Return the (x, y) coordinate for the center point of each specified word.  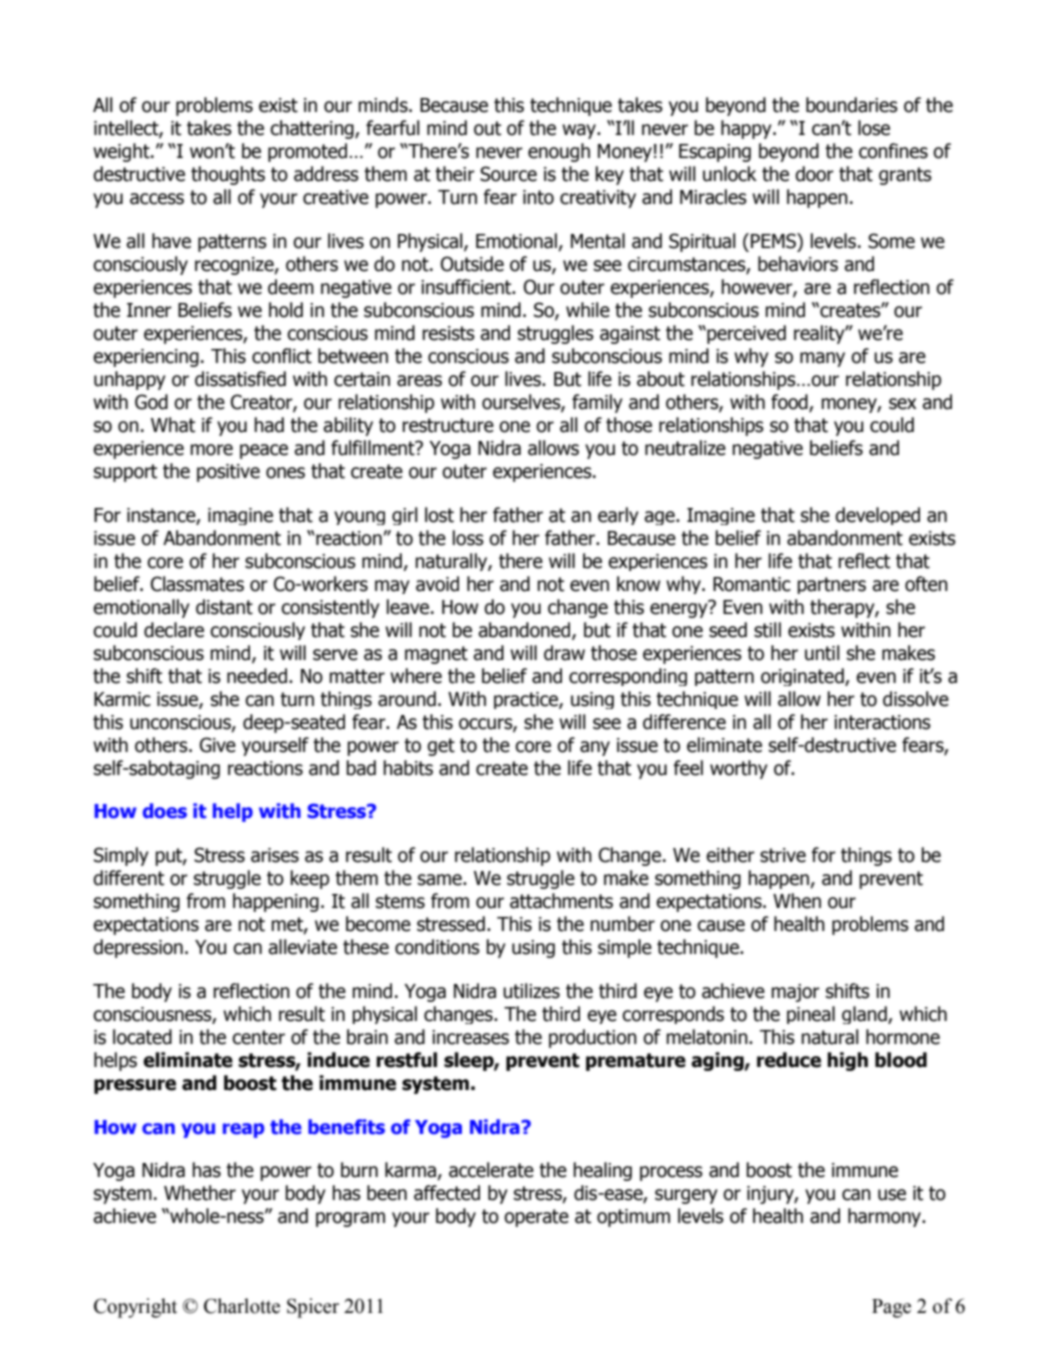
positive (228, 473)
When (797, 901)
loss (468, 538)
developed (877, 516)
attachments (561, 901)
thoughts (228, 175)
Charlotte (242, 1306)
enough (559, 152)
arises (275, 855)
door (814, 174)
